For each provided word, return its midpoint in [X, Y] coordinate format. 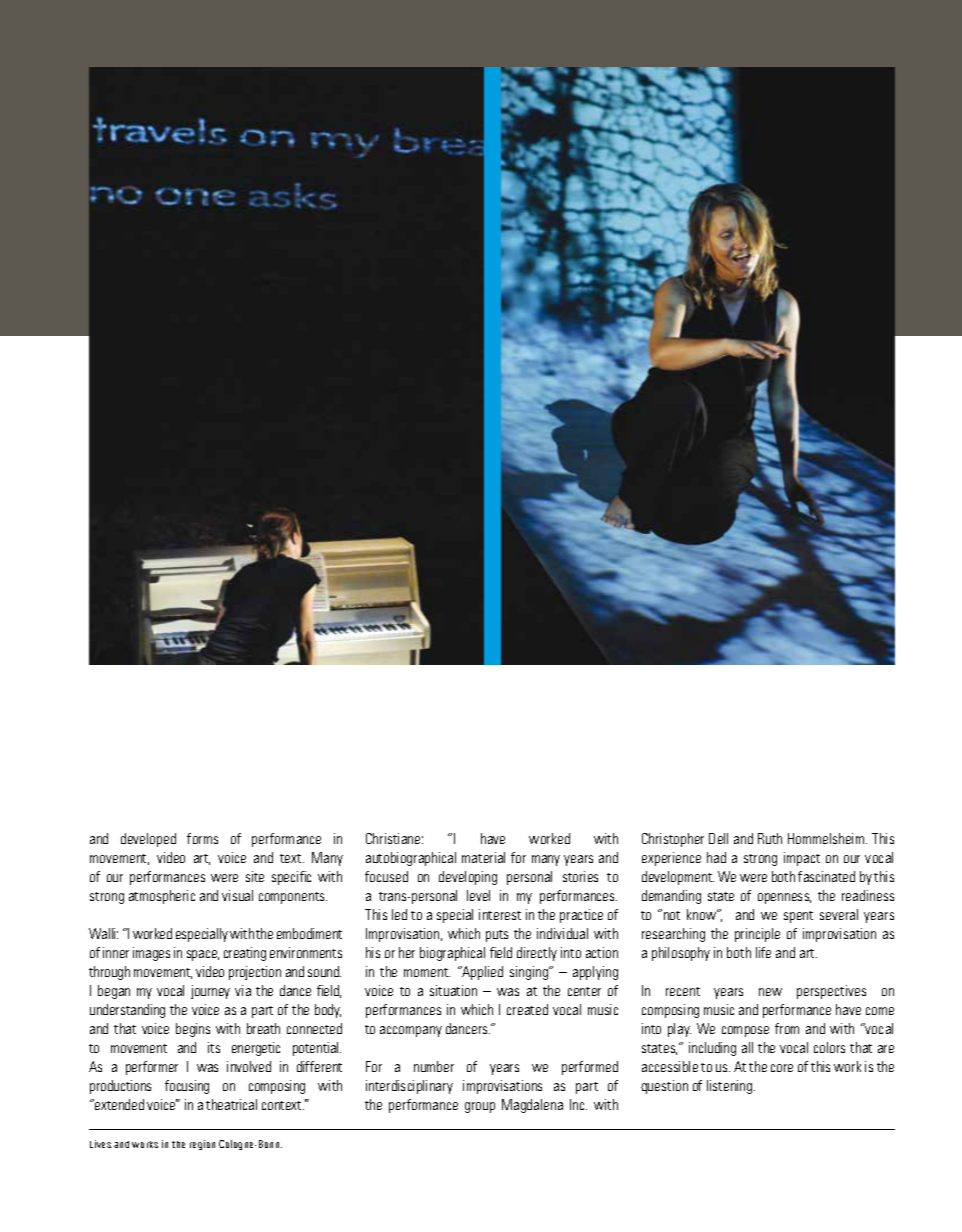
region [202, 1145]
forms [202, 838]
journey [210, 992]
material [483, 857]
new [770, 992]
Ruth [770, 838]
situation [453, 990]
